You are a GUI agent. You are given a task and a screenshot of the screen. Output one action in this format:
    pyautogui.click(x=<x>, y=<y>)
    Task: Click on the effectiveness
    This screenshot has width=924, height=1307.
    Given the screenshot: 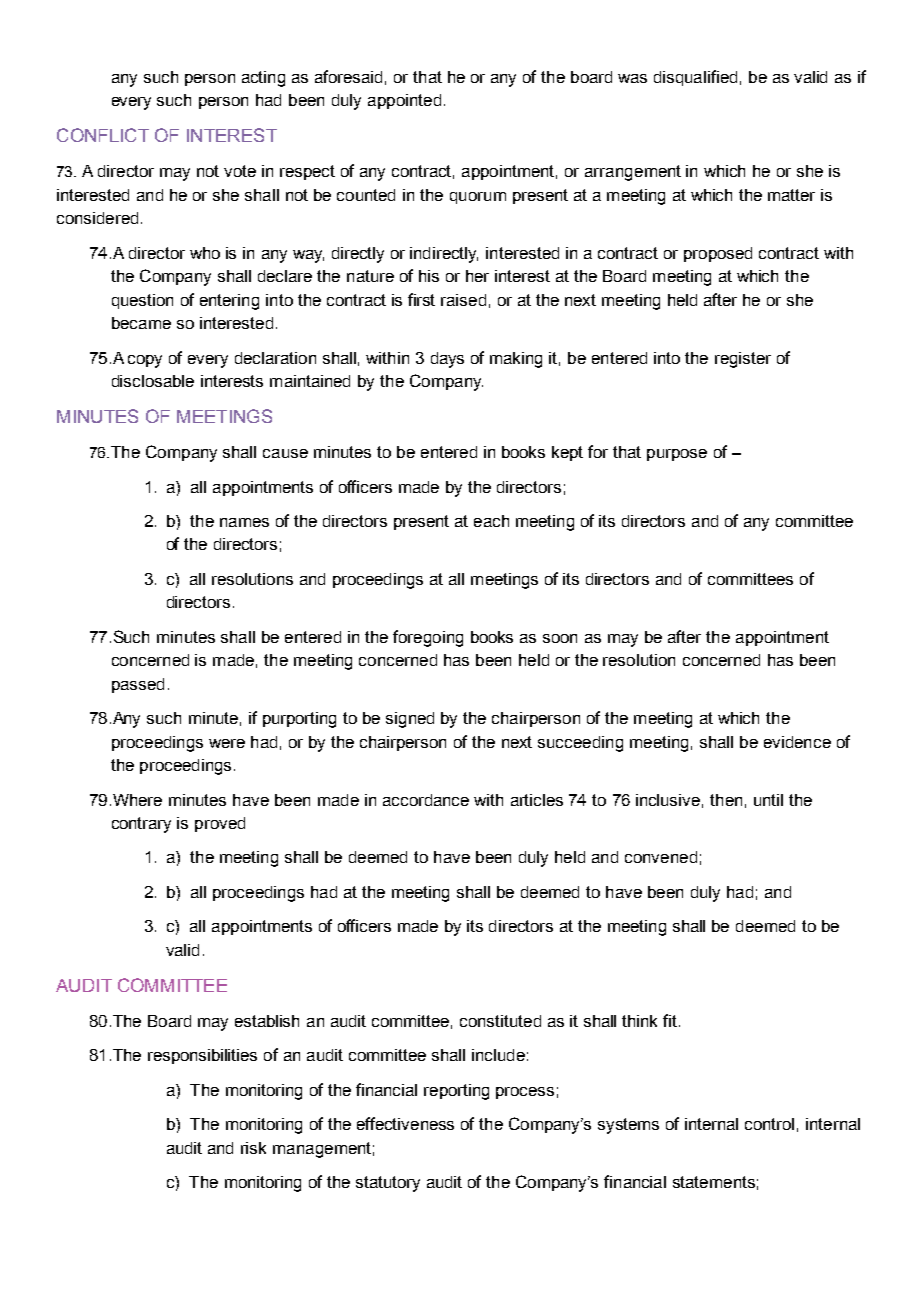 What is the action you would take?
    pyautogui.click(x=405, y=1123)
